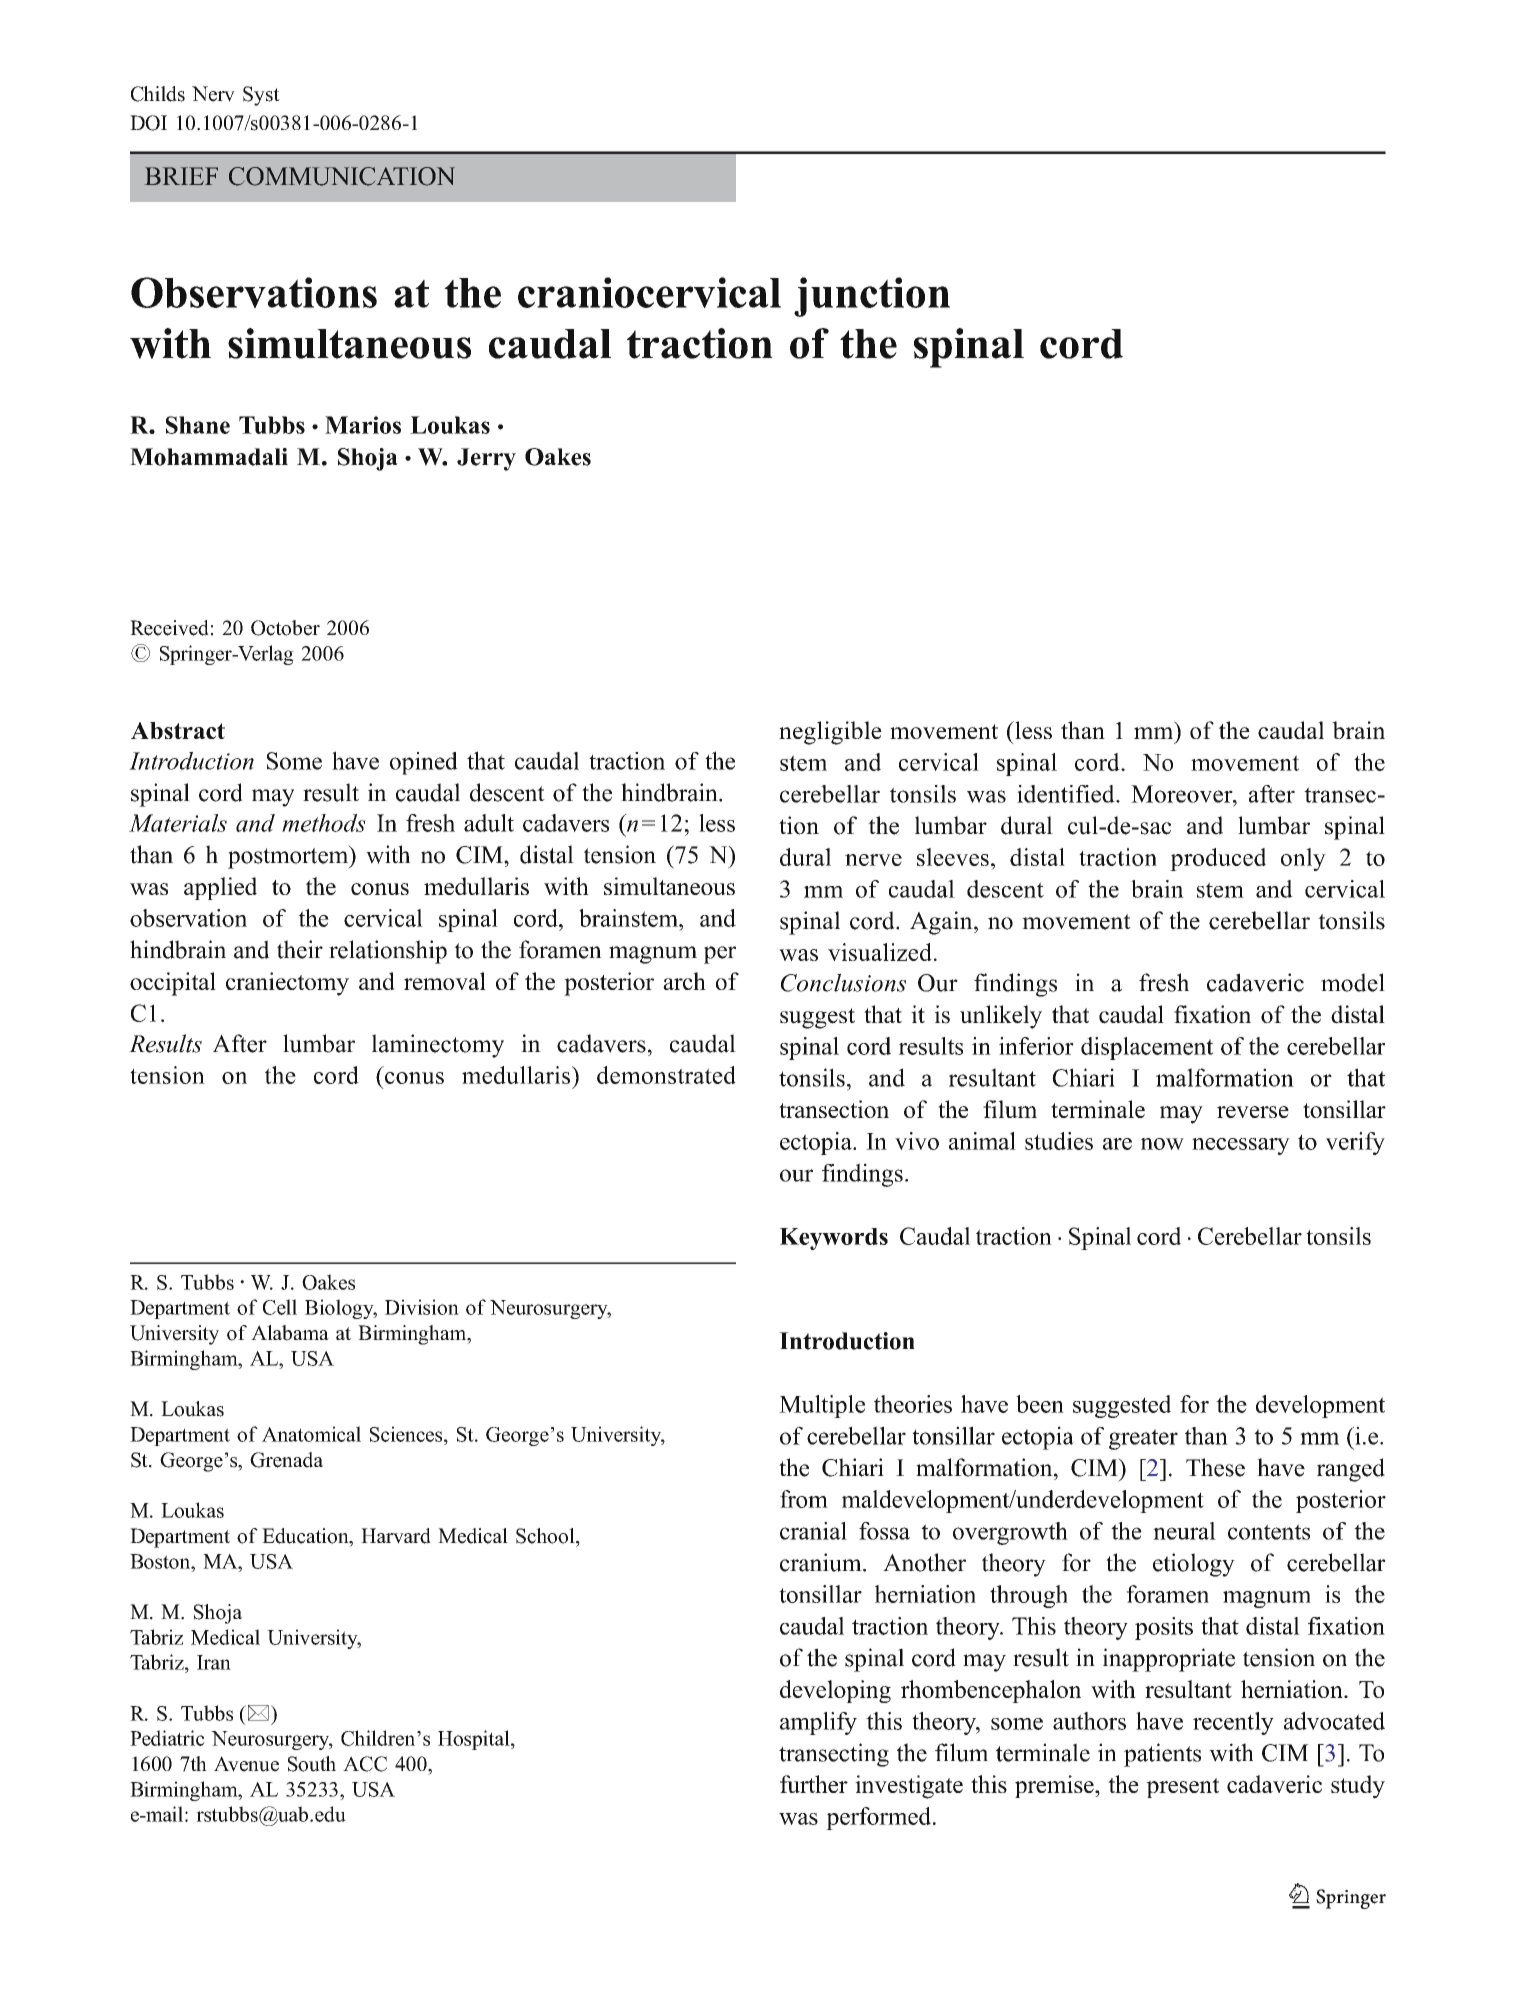  What do you see at coordinates (830, 733) in the screenshot?
I see `negligible` at bounding box center [830, 733].
